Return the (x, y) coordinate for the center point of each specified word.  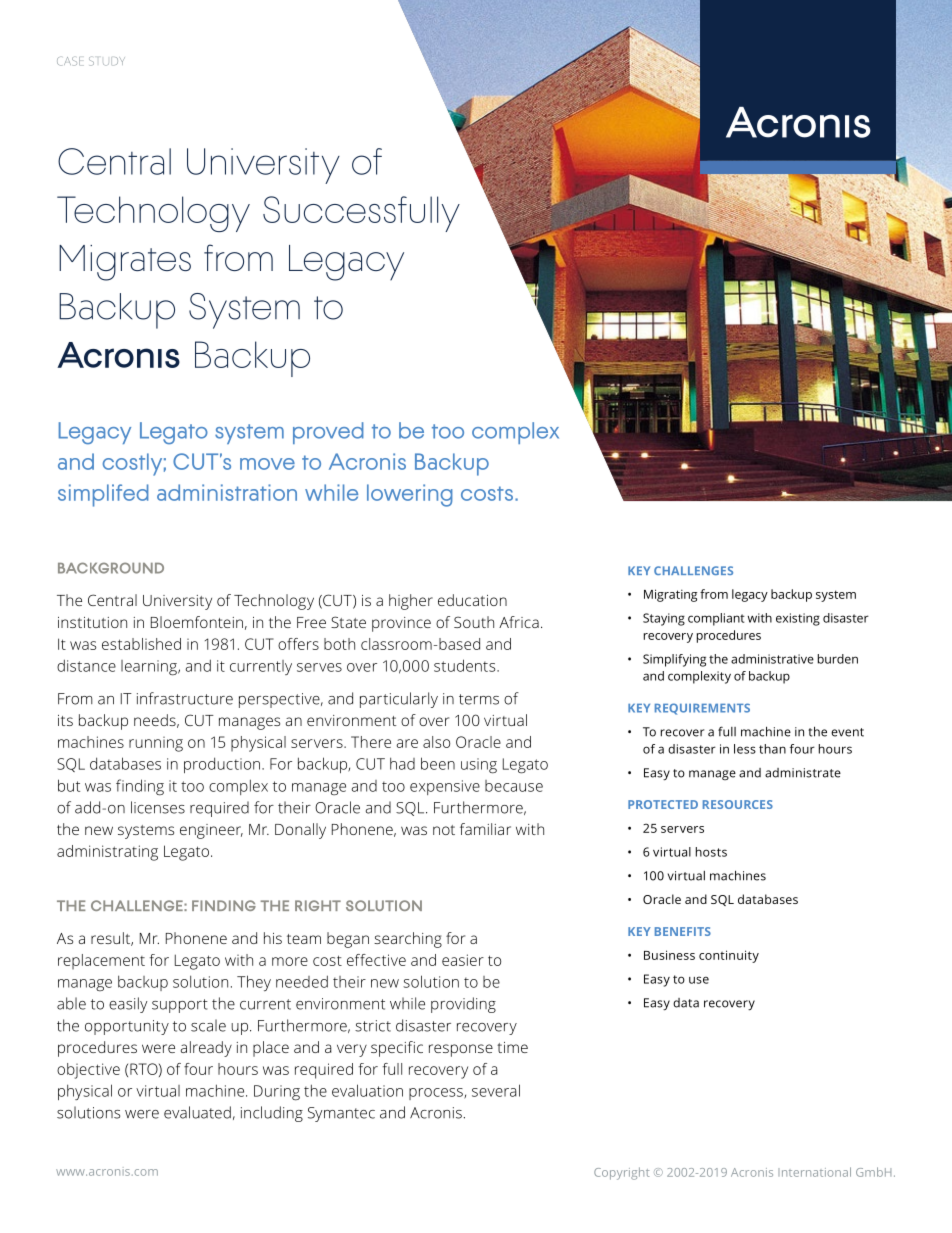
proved (328, 433)
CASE (70, 61)
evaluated (197, 1112)
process (437, 1094)
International (814, 1172)
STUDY (107, 61)
